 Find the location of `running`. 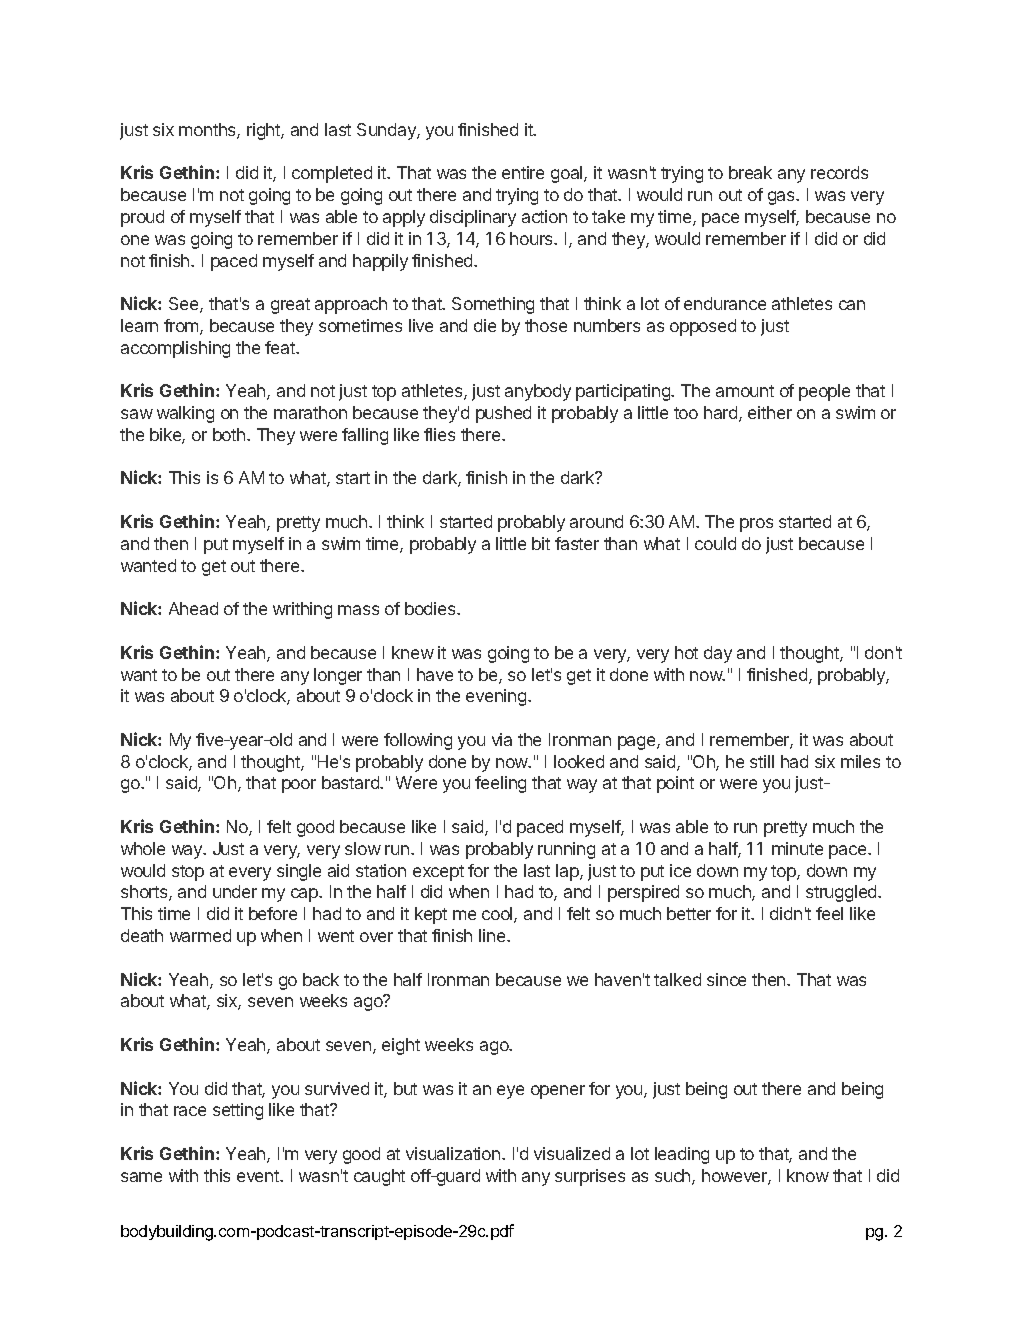

running is located at coordinates (566, 850).
